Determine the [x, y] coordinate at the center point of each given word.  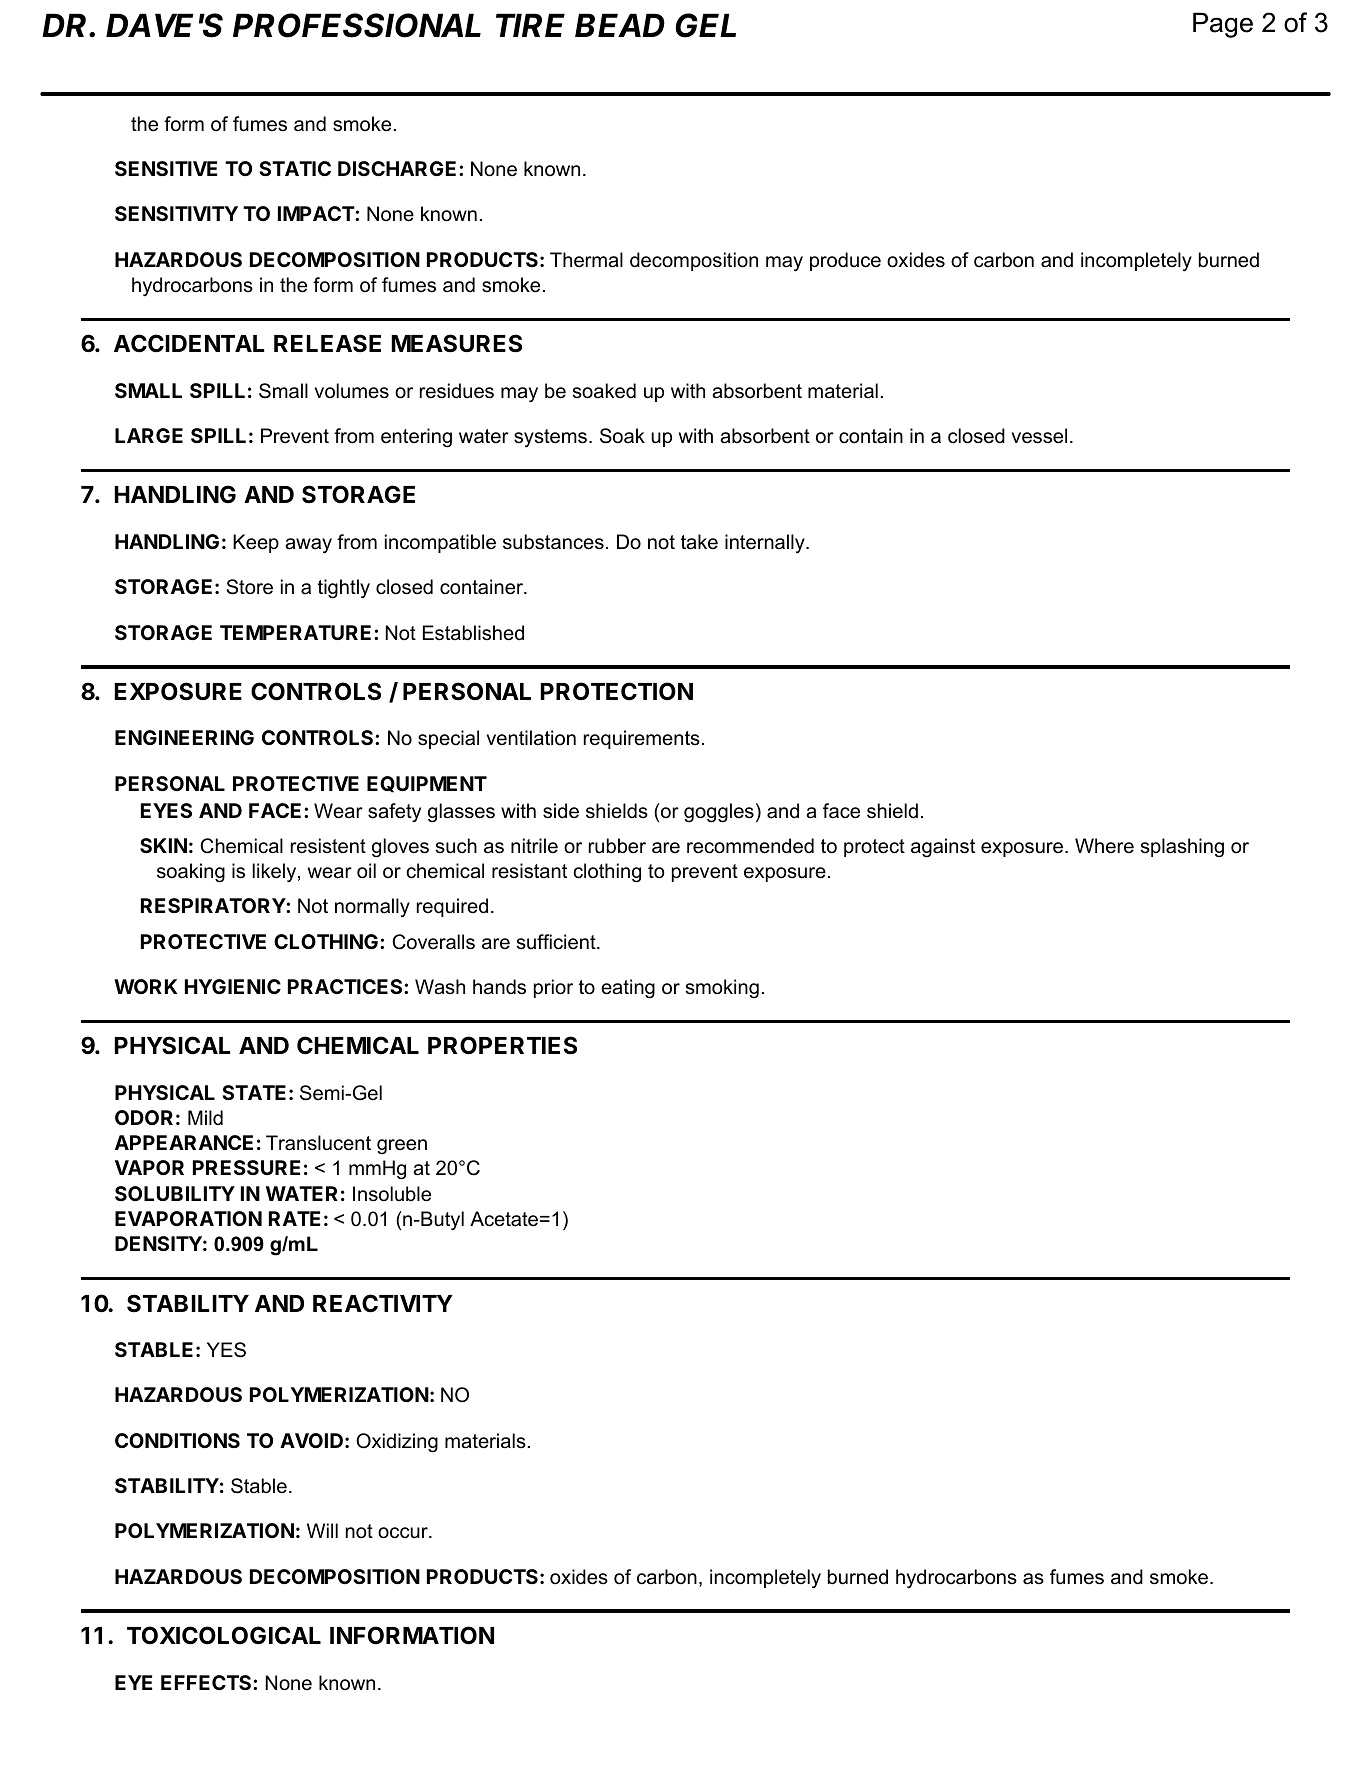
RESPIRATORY [214, 905]
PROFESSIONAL [357, 25]
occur [404, 1533]
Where [1104, 846]
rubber [617, 846]
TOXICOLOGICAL [224, 1635]
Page [1223, 25]
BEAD [620, 25]
